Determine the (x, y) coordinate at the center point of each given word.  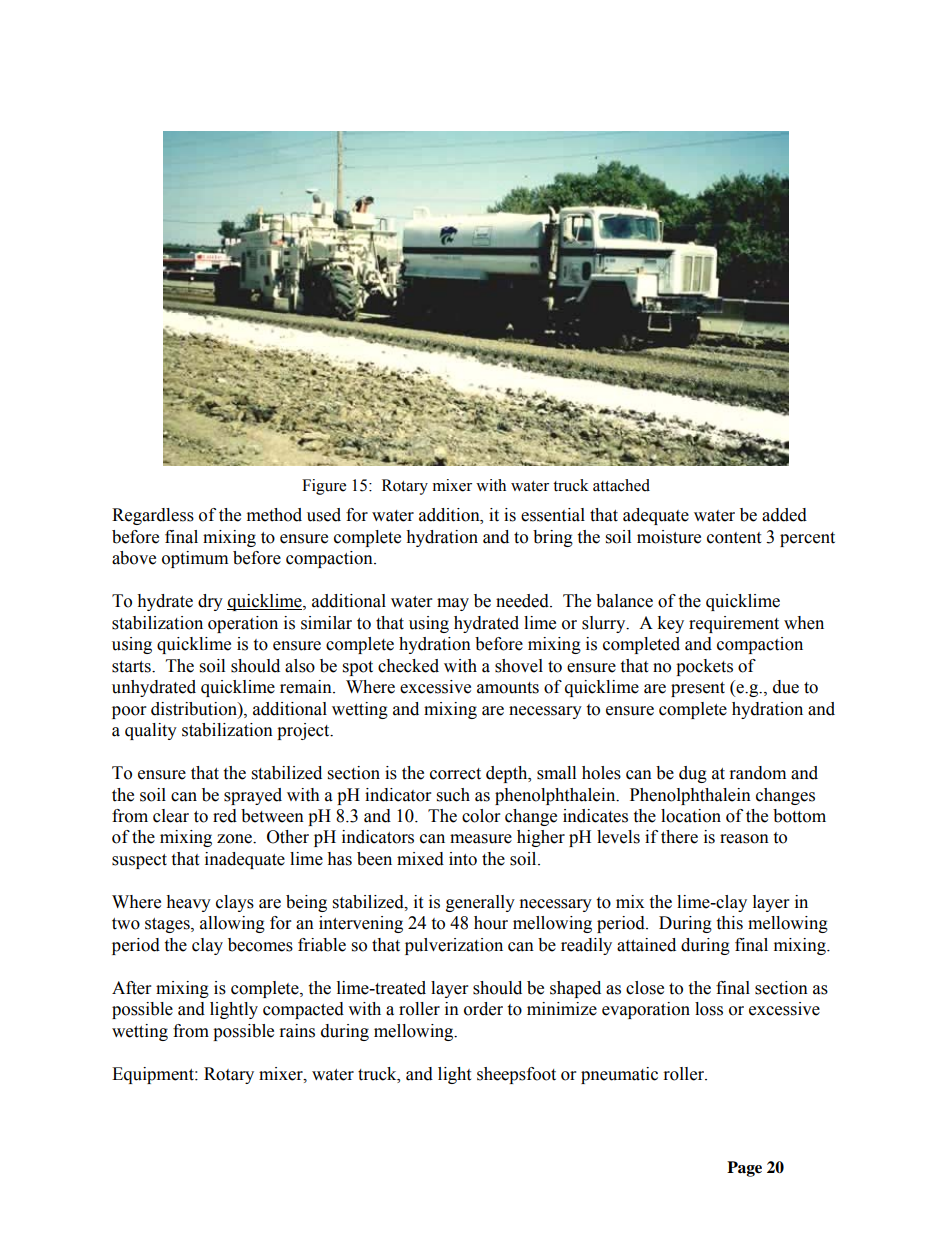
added (784, 515)
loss (709, 1009)
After (131, 988)
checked (408, 666)
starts (132, 667)
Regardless (153, 516)
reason (744, 839)
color (481, 816)
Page (744, 1169)
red (225, 816)
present (698, 689)
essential (553, 515)
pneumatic (619, 1075)
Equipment (154, 1075)
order (483, 1009)
